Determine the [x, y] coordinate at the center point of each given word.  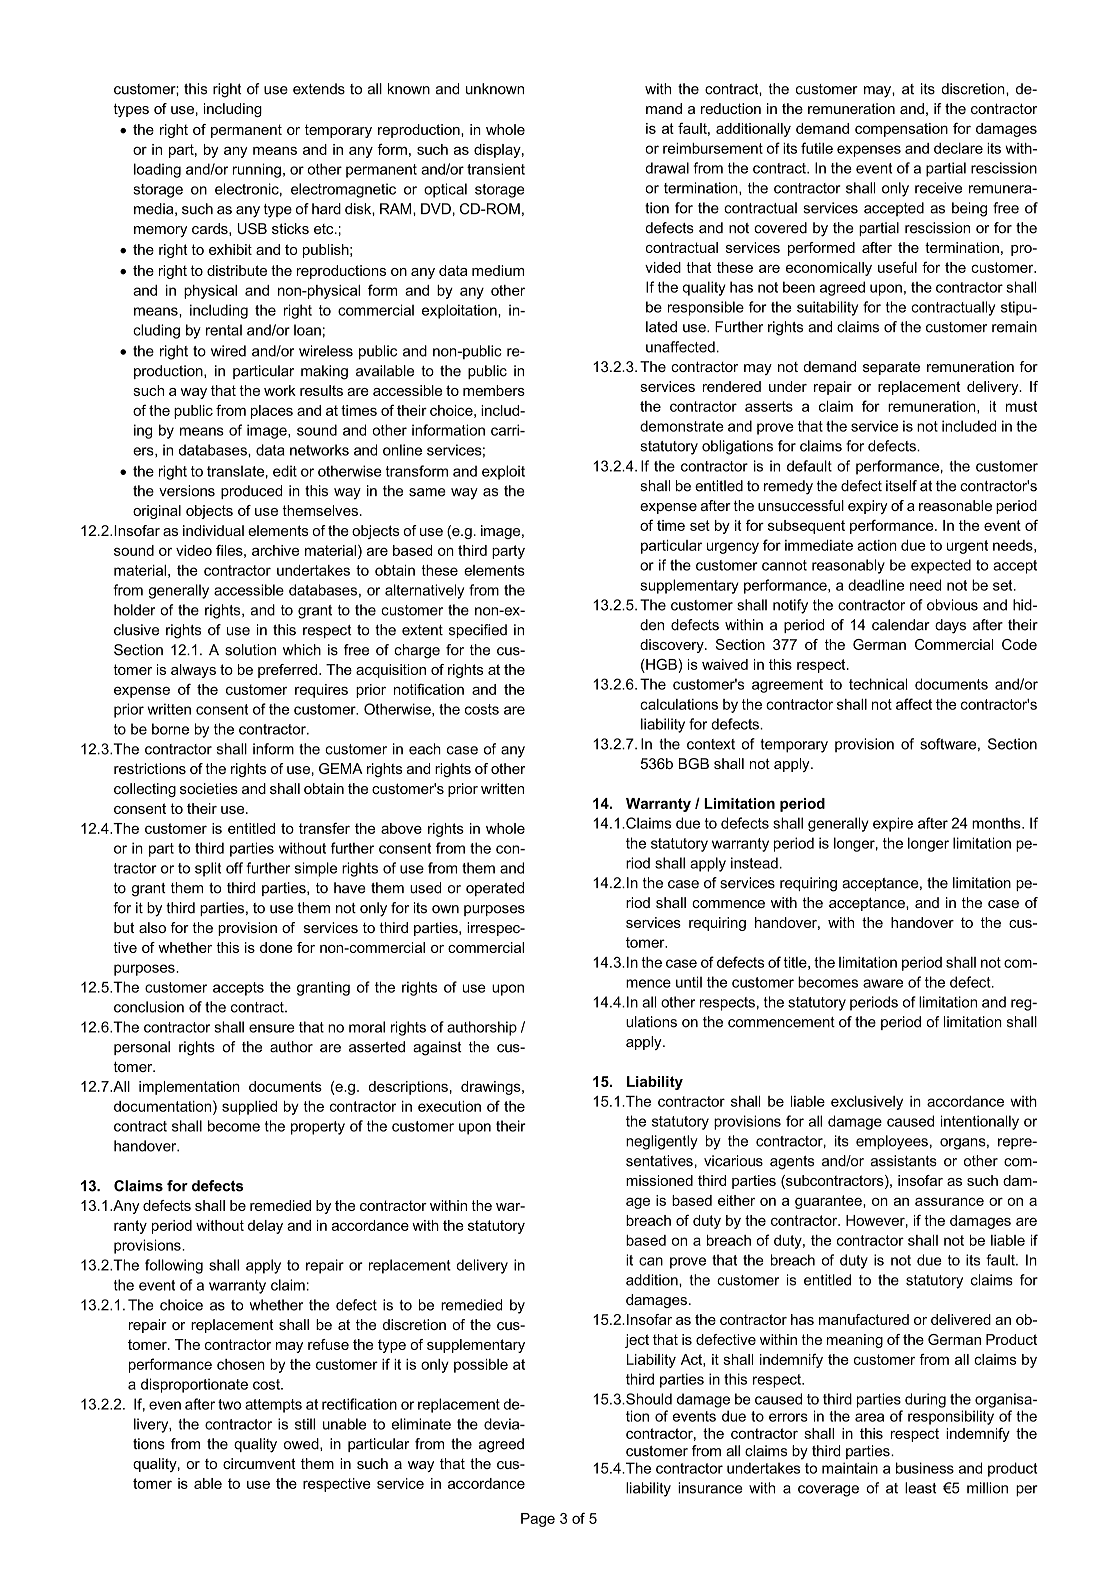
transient [496, 169]
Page [538, 1520]
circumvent [259, 1463]
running [257, 170]
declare [958, 148]
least [921, 1488]
